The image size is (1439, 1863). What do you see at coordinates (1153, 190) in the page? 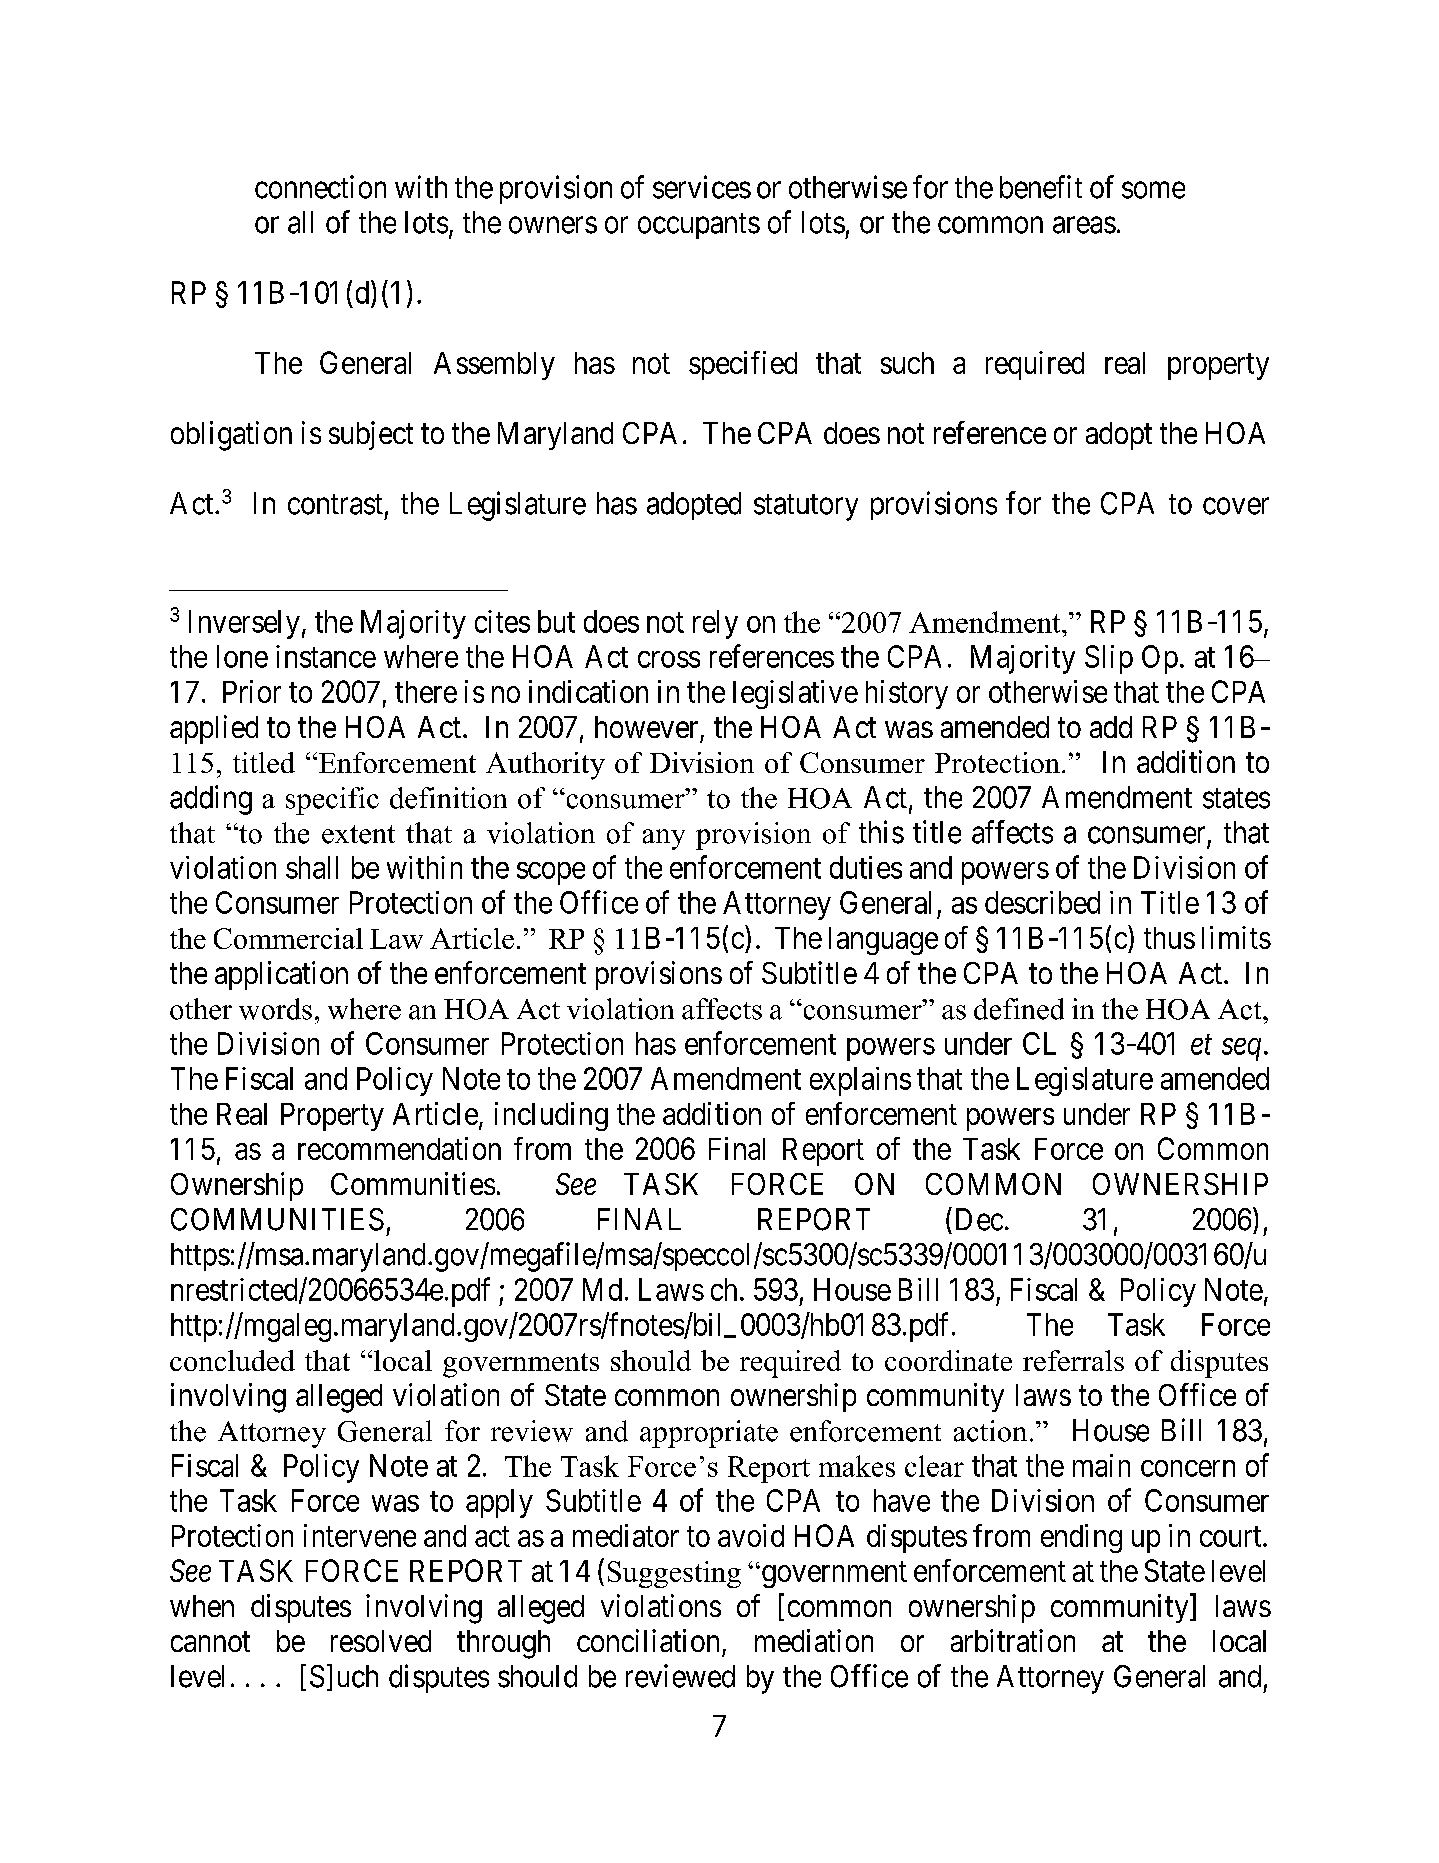
I see `some` at bounding box center [1153, 190].
